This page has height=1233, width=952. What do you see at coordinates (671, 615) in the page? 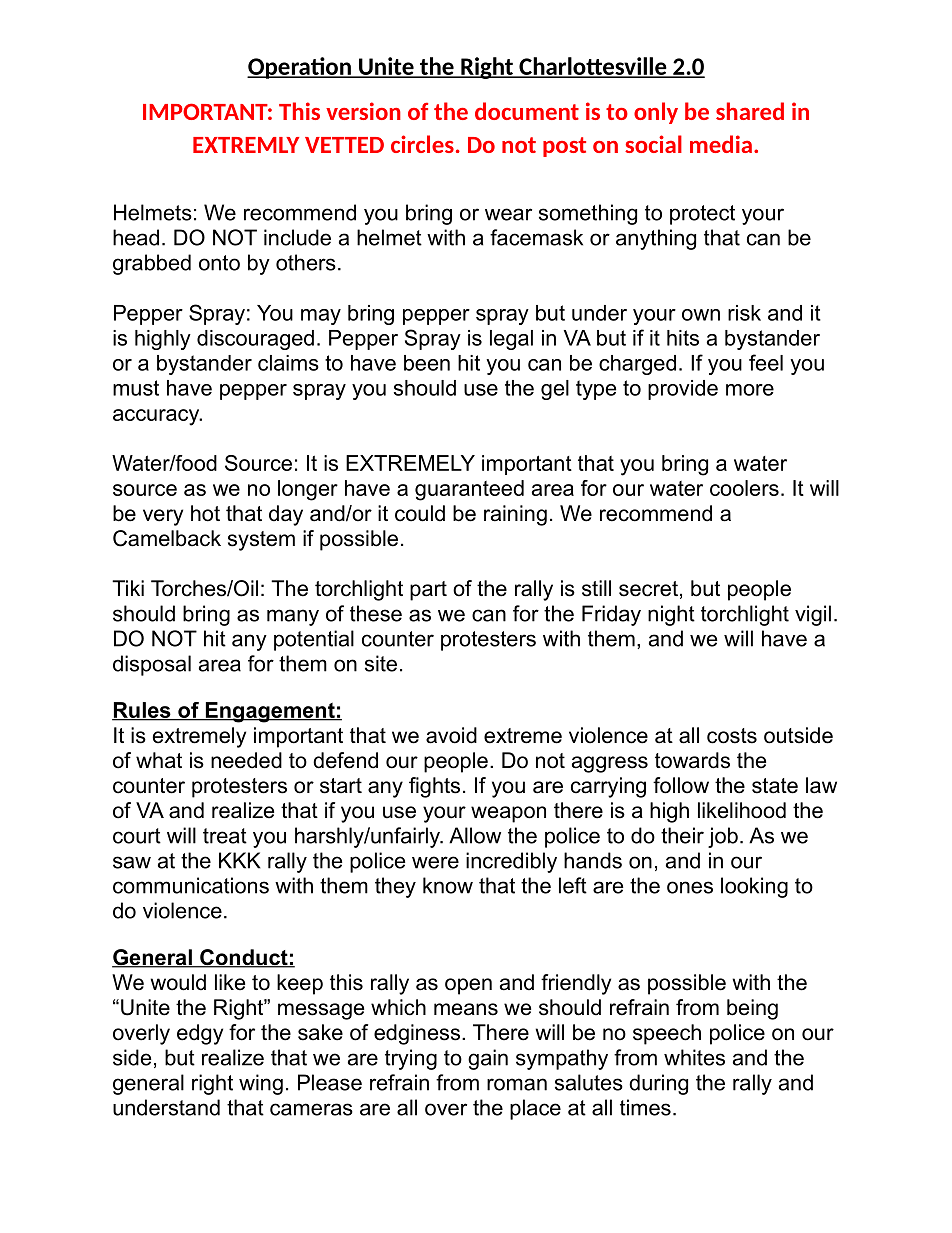
I see `night` at bounding box center [671, 615].
